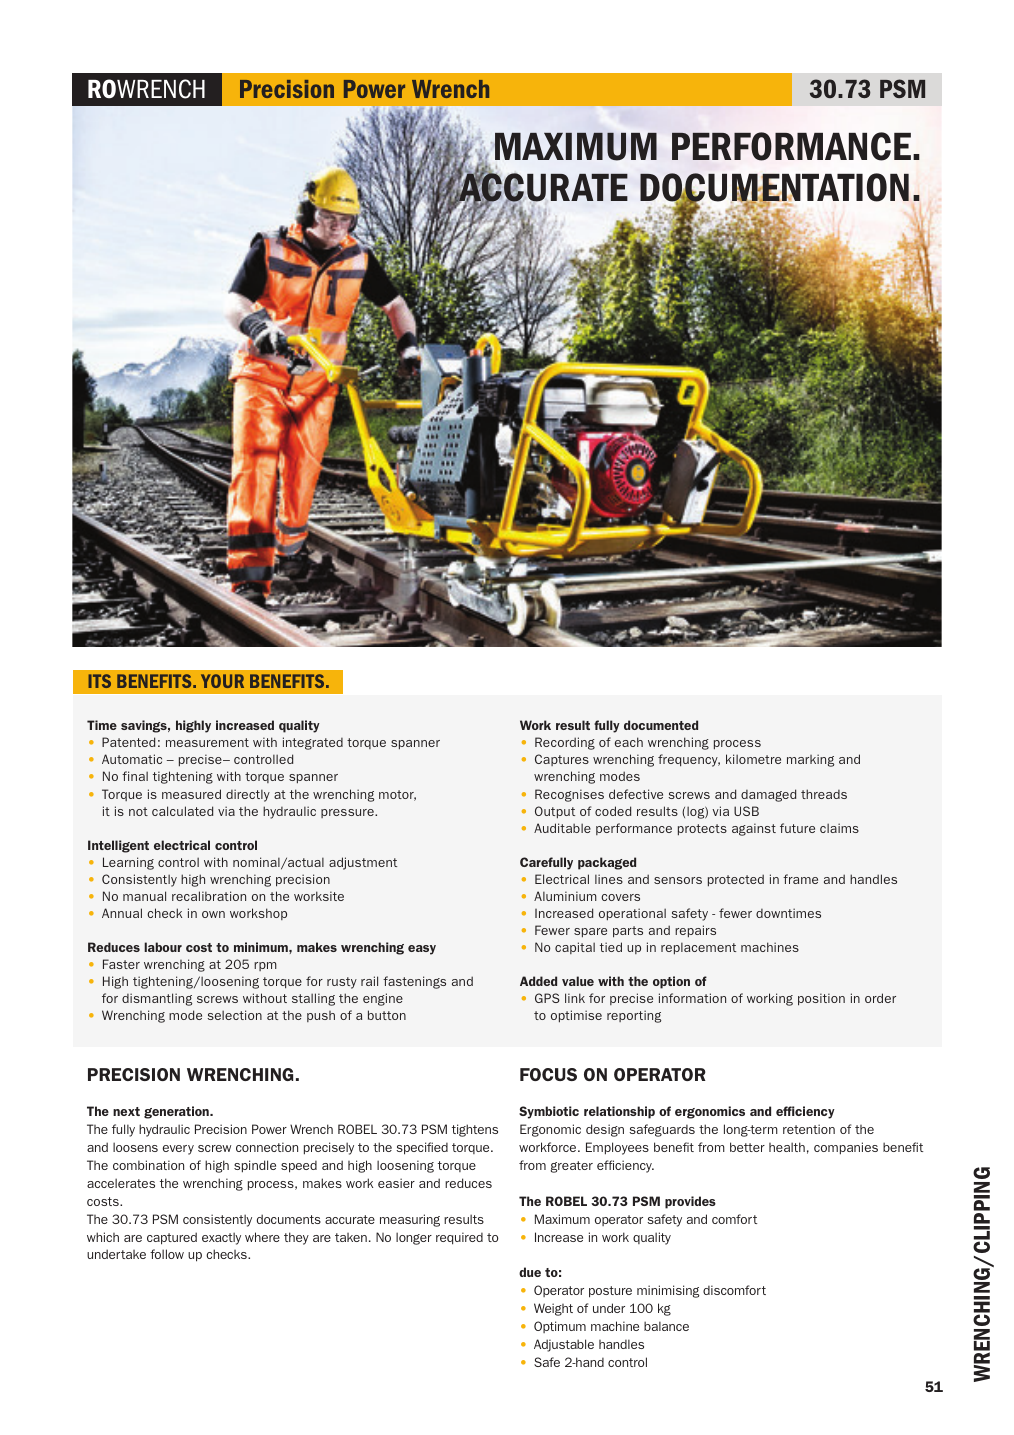  Describe the element at coordinates (661, 725) in the screenshot. I see `documented` at that location.
